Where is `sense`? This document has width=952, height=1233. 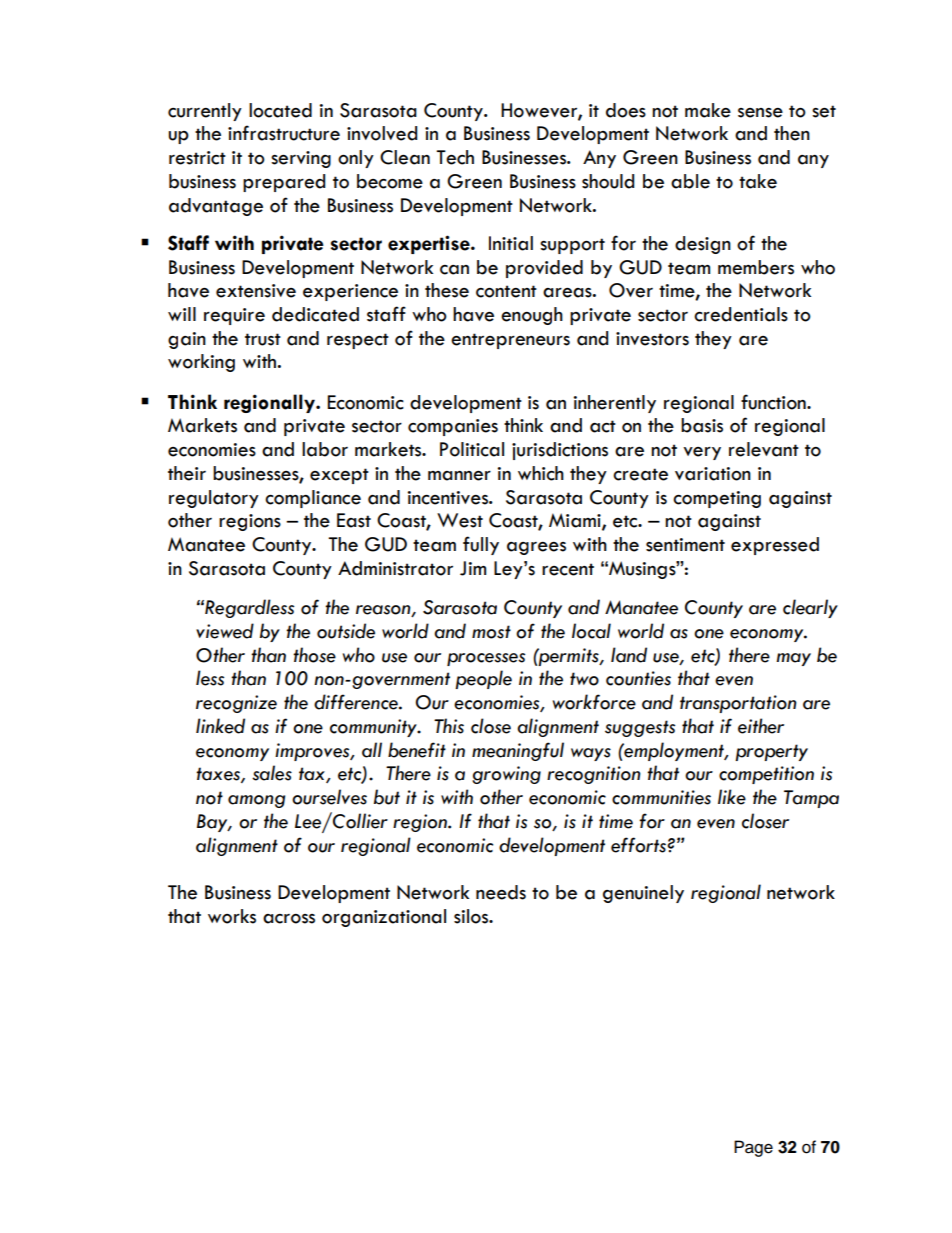
sense is located at coordinates (760, 113).
